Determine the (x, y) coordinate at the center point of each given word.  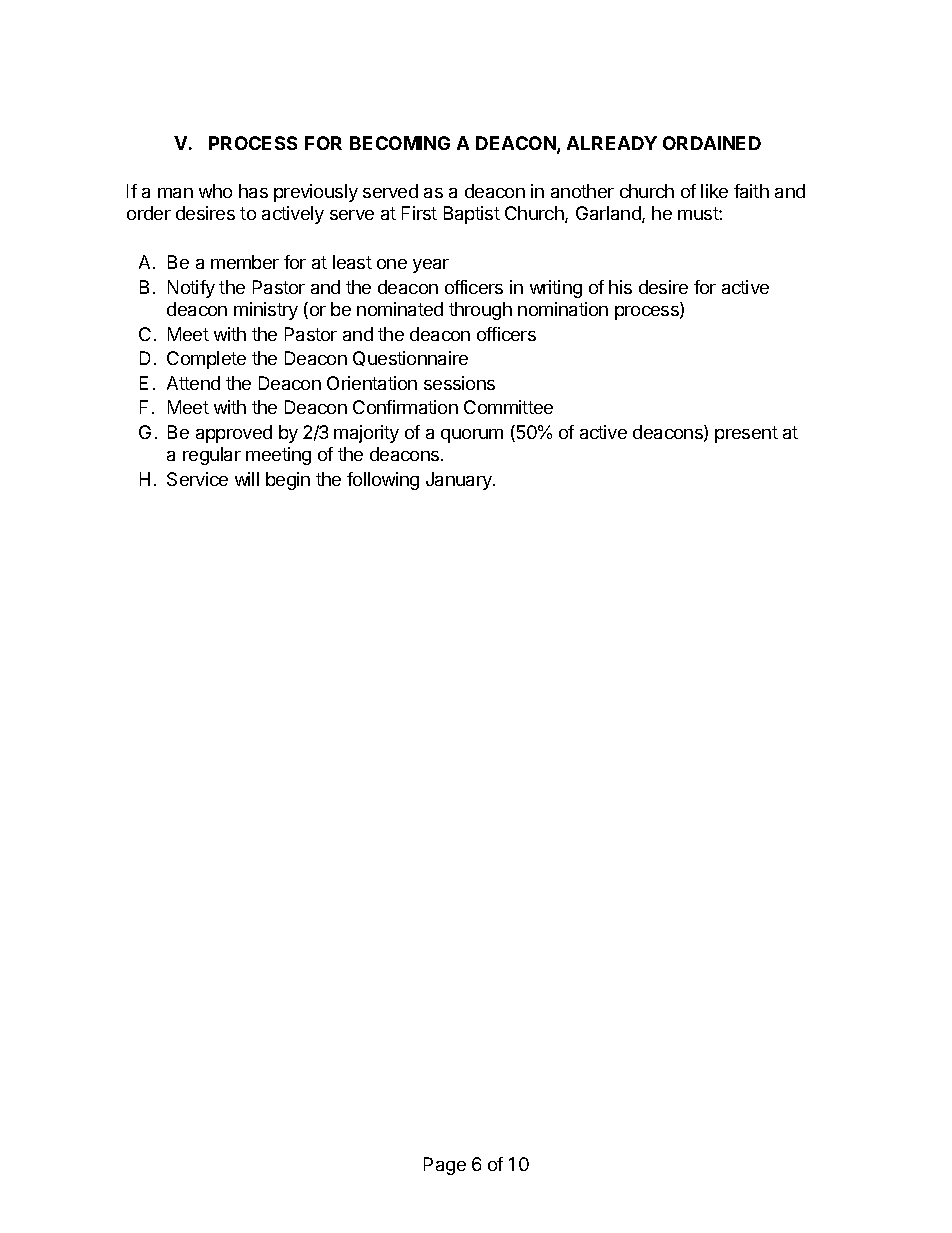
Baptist (472, 215)
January (460, 481)
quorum (472, 436)
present (746, 434)
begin (288, 481)
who (215, 191)
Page (445, 1166)
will (247, 479)
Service (197, 479)
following (383, 481)
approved (234, 434)
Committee (508, 407)
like (714, 191)
